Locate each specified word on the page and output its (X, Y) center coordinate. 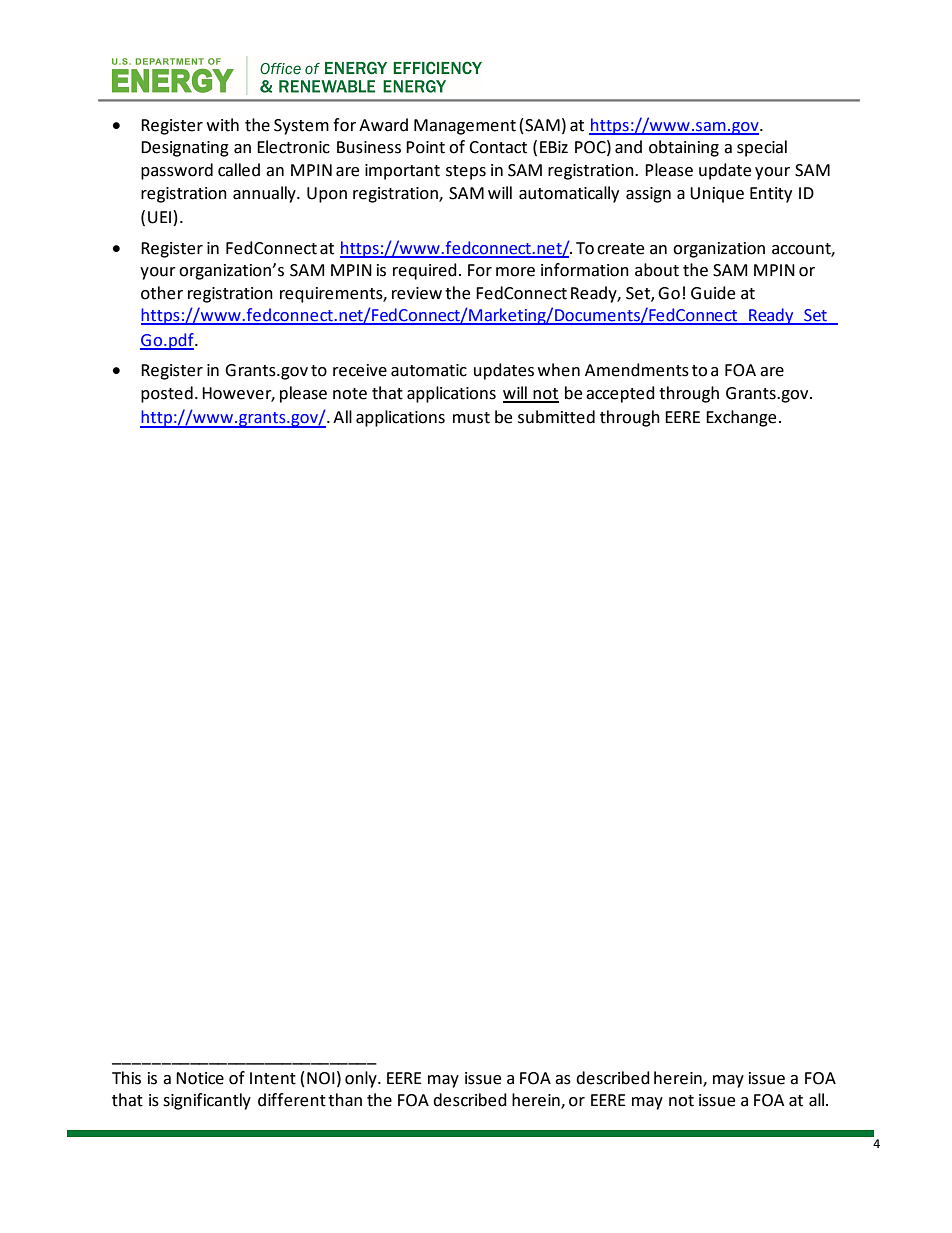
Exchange (741, 418)
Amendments (637, 370)
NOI (321, 1078)
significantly (207, 1101)
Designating (185, 149)
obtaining (684, 148)
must (471, 418)
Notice (200, 1078)
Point (425, 147)
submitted (556, 417)
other (162, 293)
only (362, 1079)
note (350, 394)
